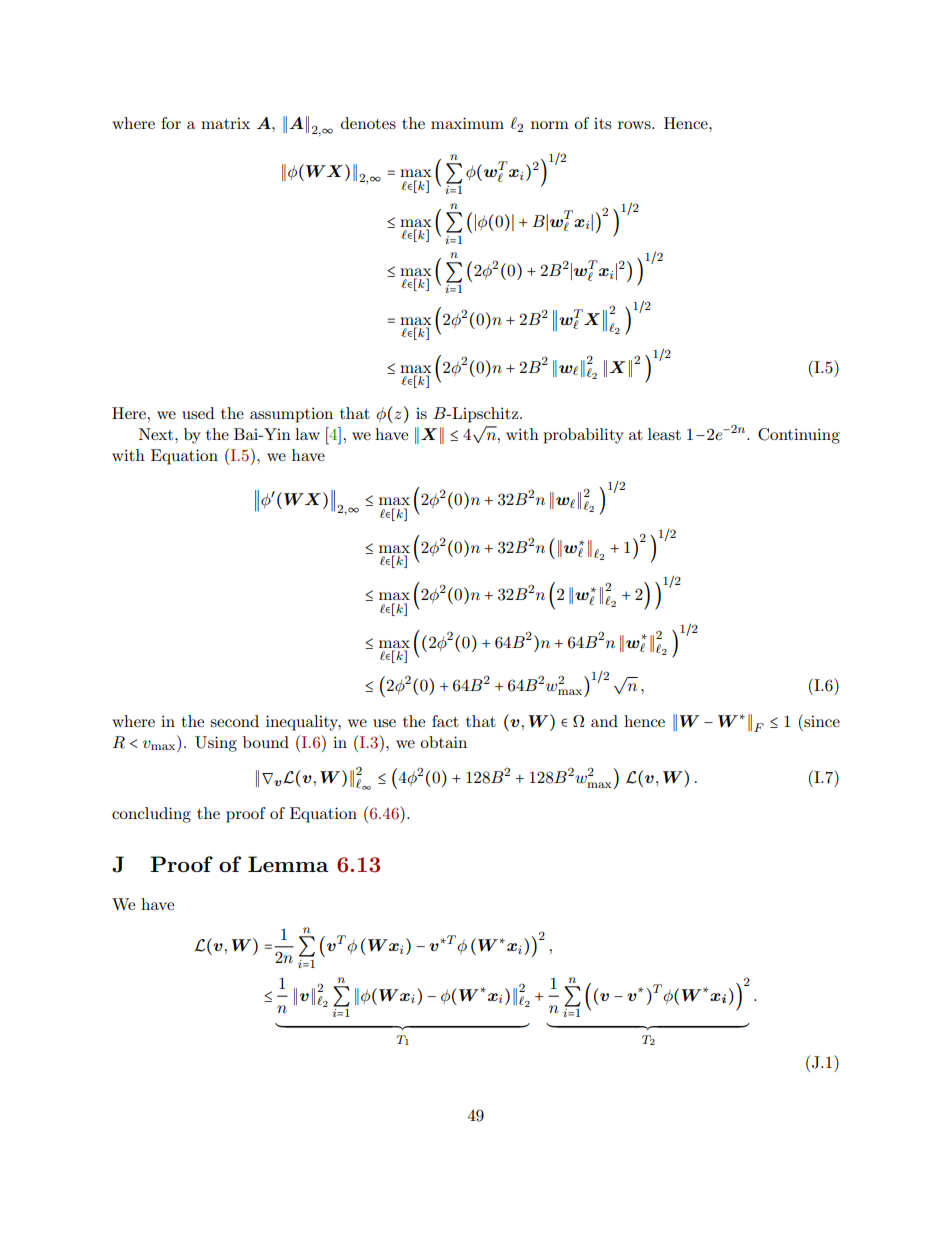  What do you see at coordinates (157, 434) in the screenshot?
I see `Next` at bounding box center [157, 434].
